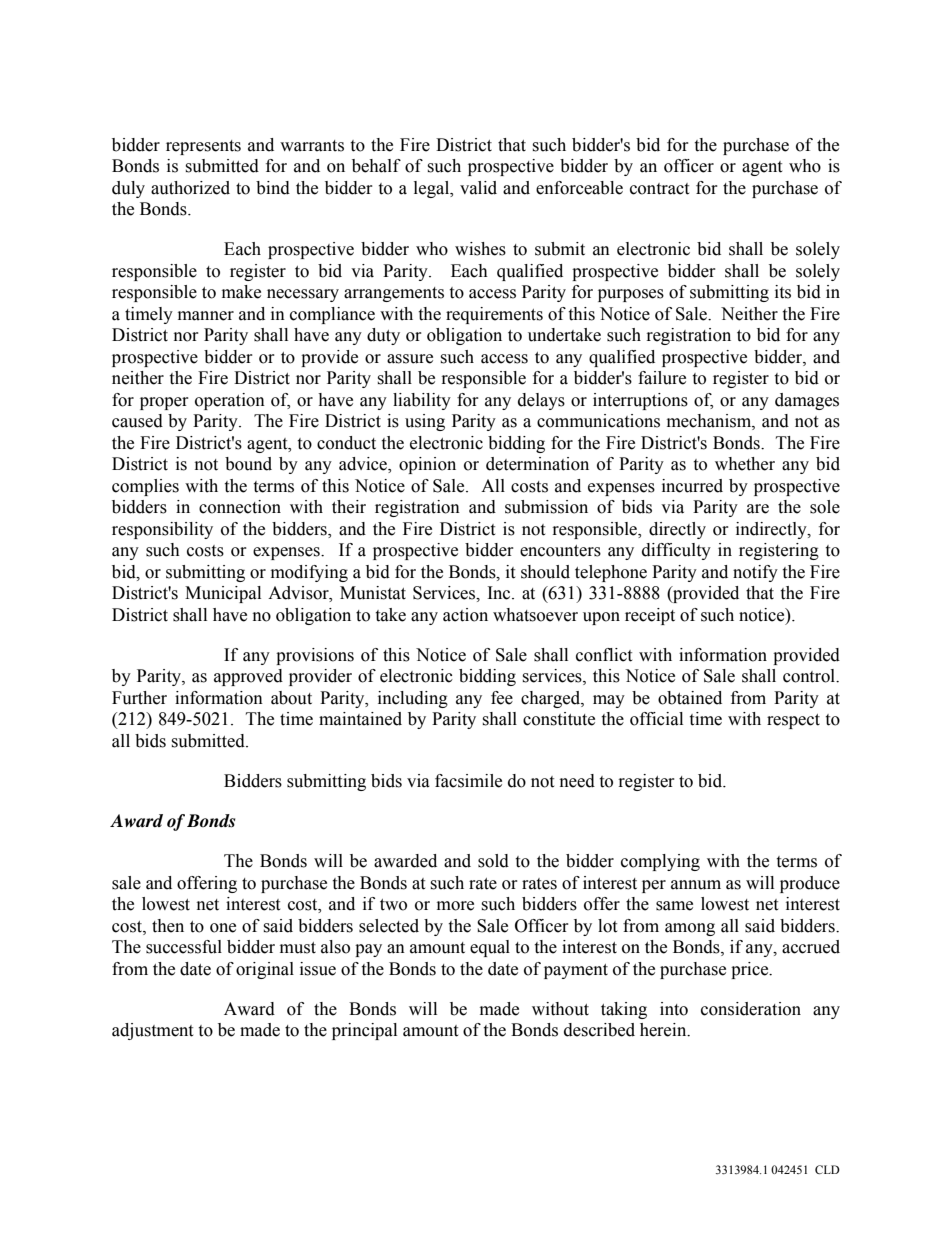 This page has height=1233, width=952. Describe the element at coordinates (490, 948) in the page. I see `equal` at that location.
